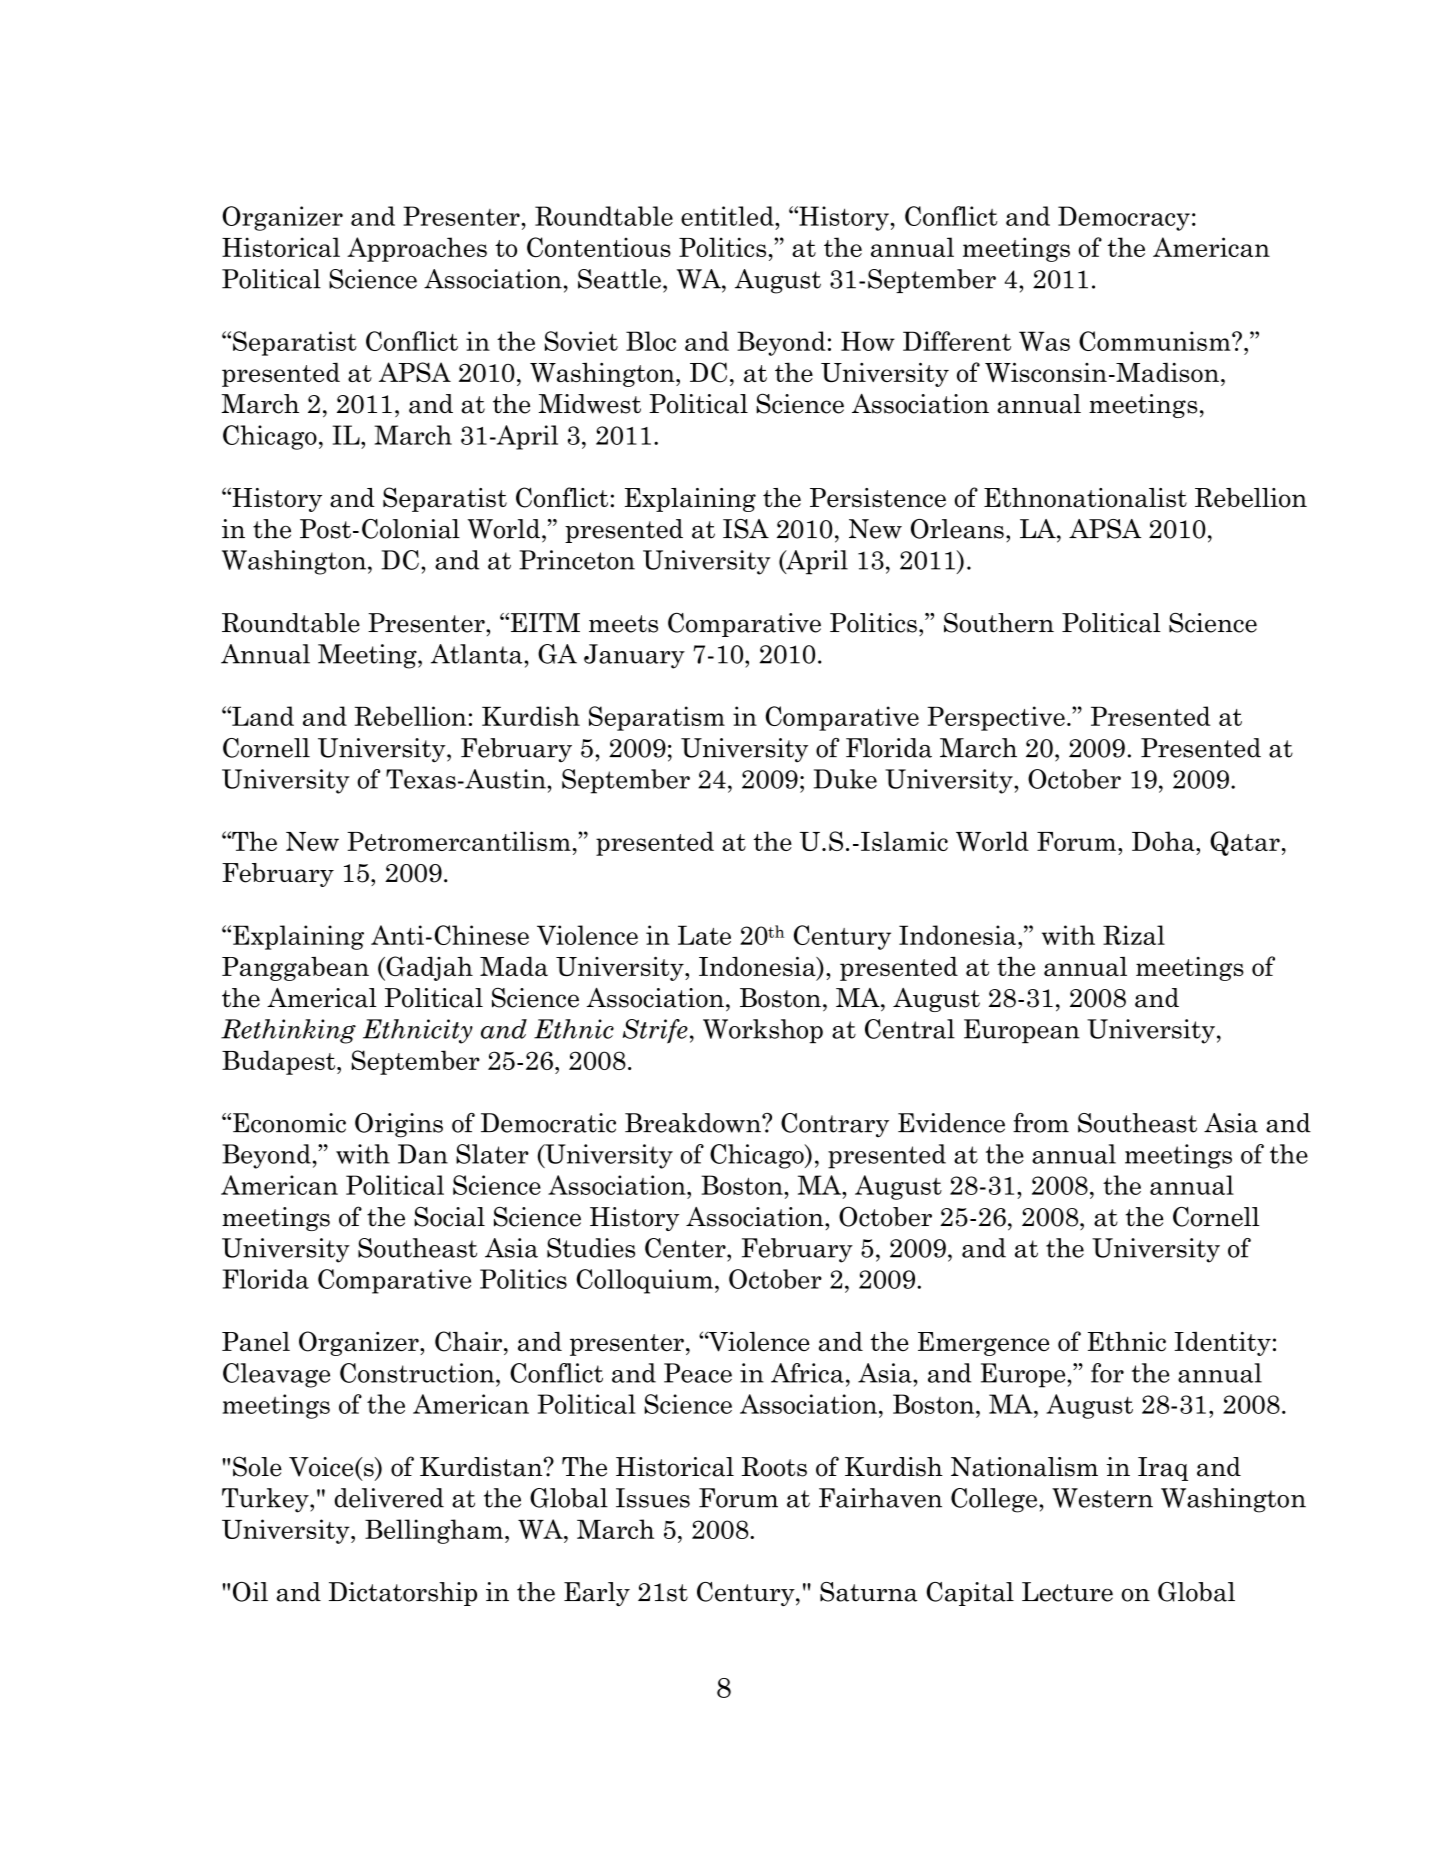 This document has width=1447, height=1872. What do you see at coordinates (476, 654) in the document?
I see `Atlanta` at bounding box center [476, 654].
